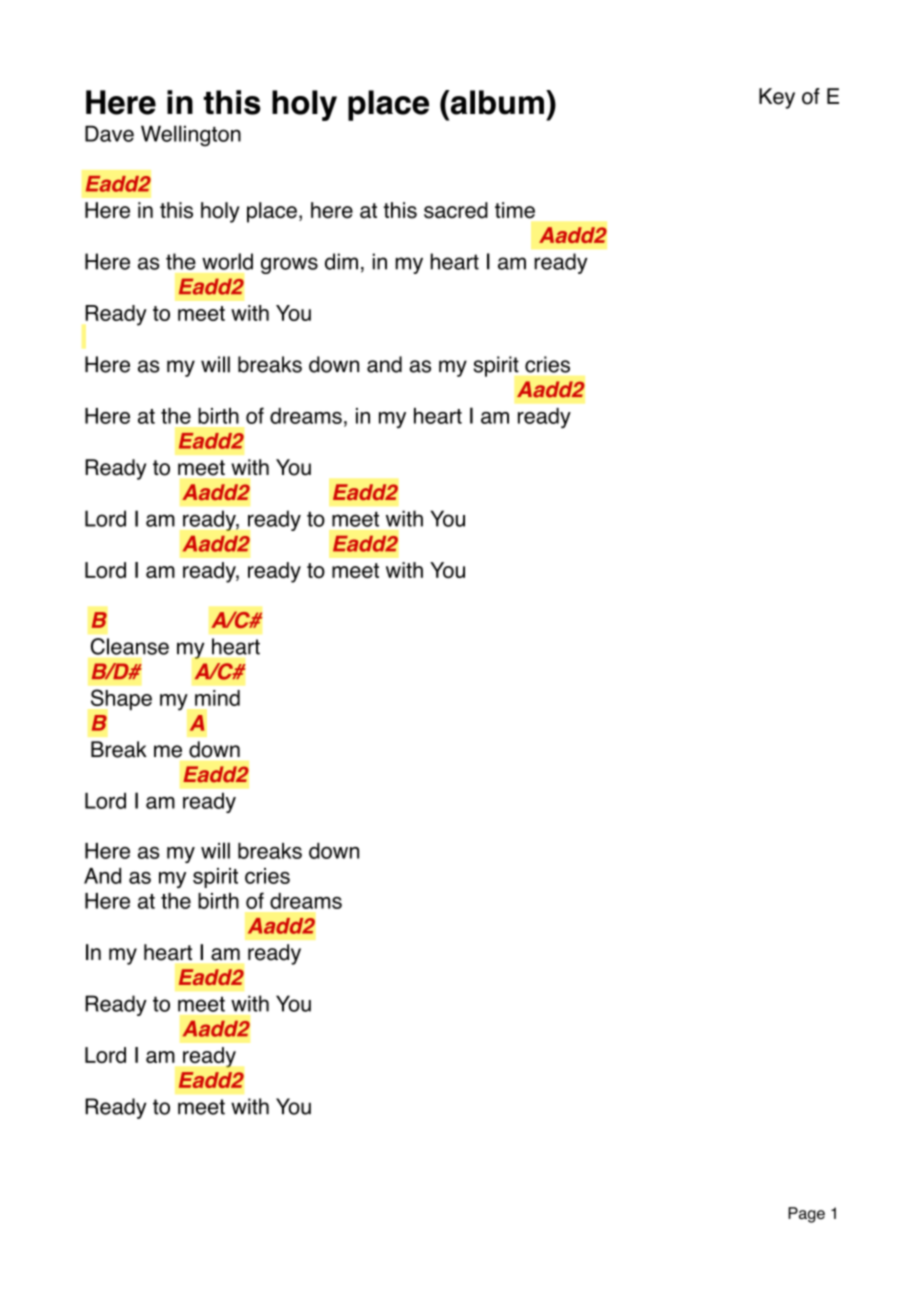 The height and width of the screenshot is (1308, 924). Describe the element at coordinates (191, 136) in the screenshot. I see `Wellington` at that location.
